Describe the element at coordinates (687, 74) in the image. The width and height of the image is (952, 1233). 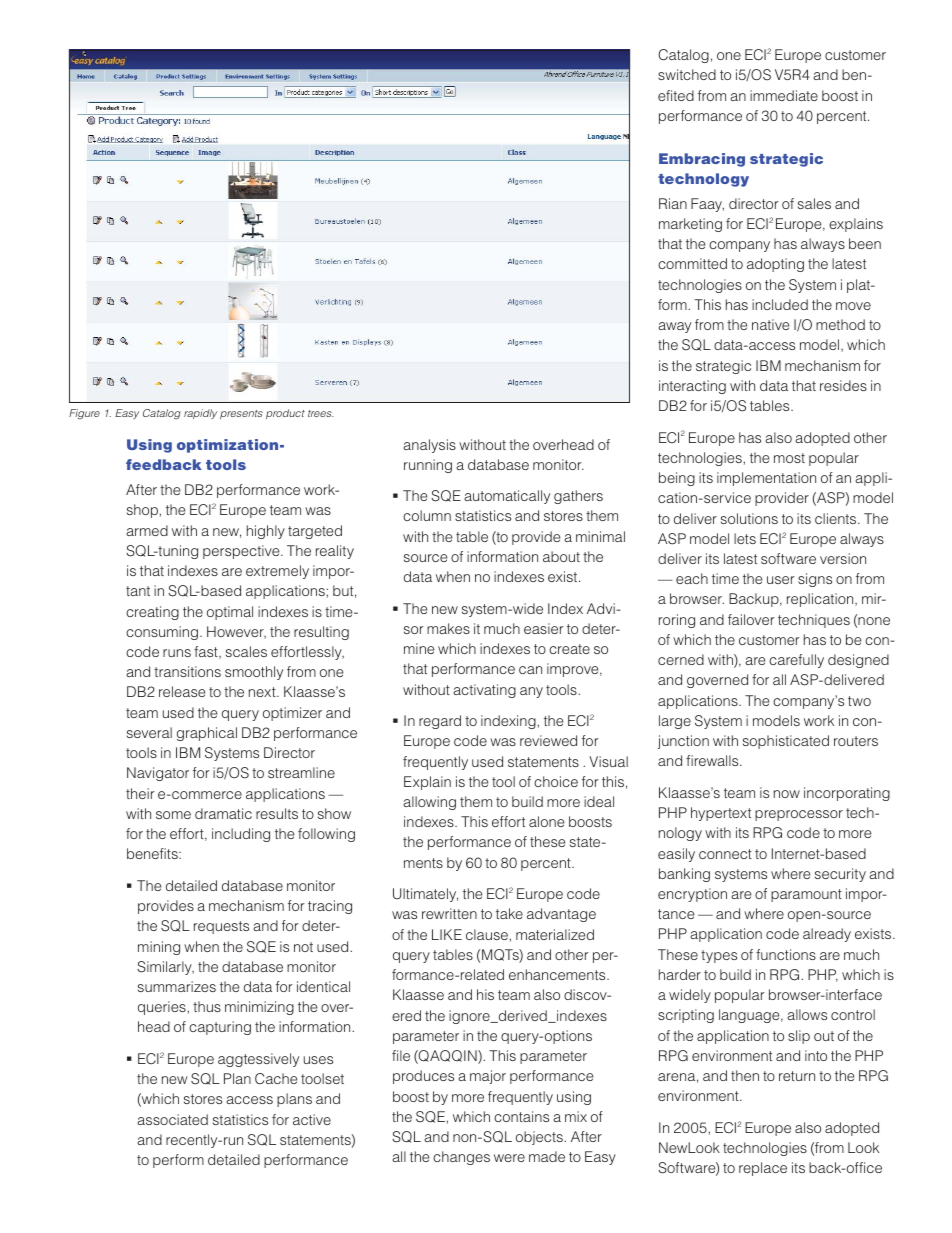
I see `switched` at that location.
